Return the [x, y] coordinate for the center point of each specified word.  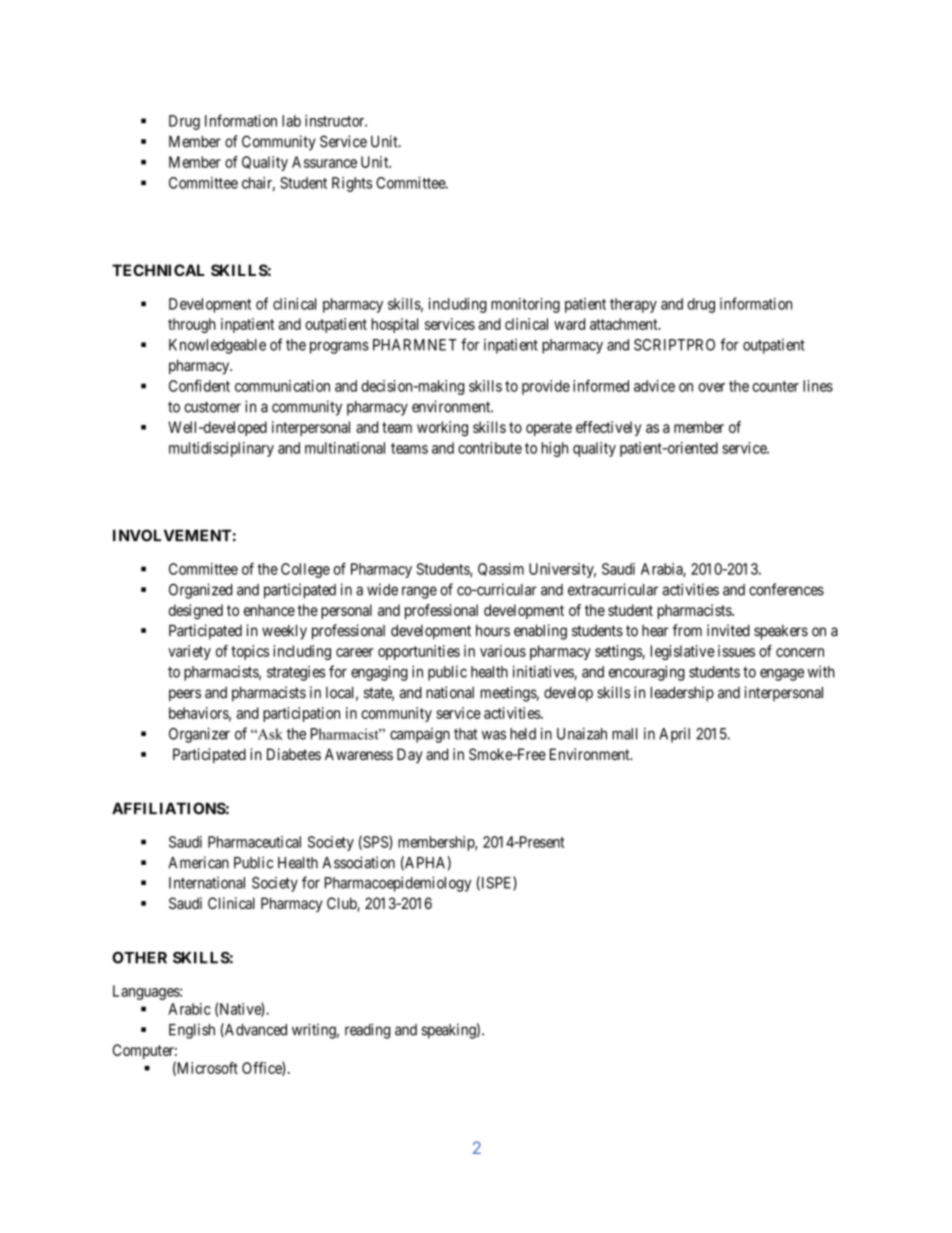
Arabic [189, 1009]
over [711, 387]
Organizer [199, 735]
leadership [682, 694]
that [465, 734]
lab [291, 121]
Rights [352, 184]
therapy [633, 305]
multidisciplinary [221, 449]
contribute [490, 448]
